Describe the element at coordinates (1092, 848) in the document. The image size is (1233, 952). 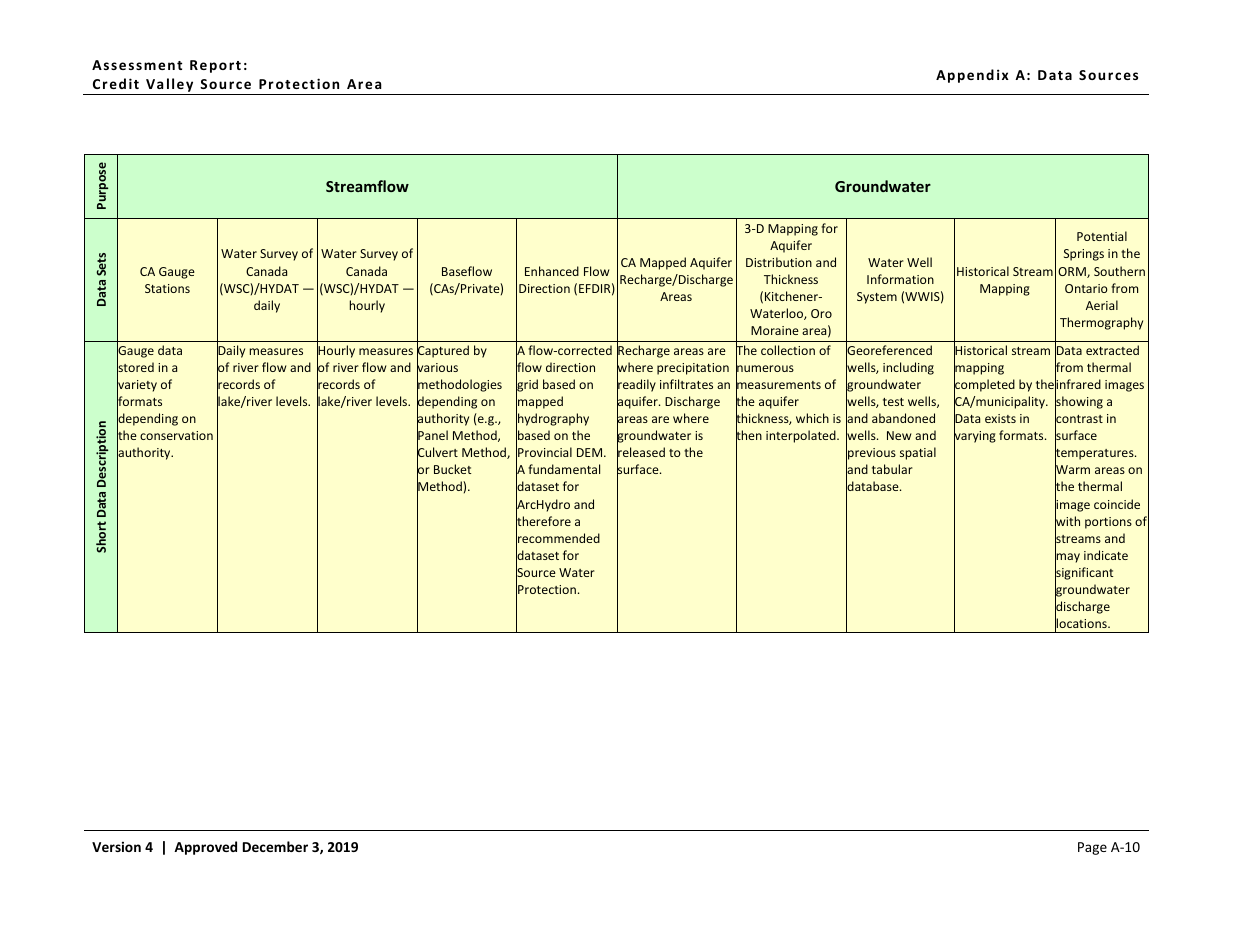
I see `Page` at that location.
